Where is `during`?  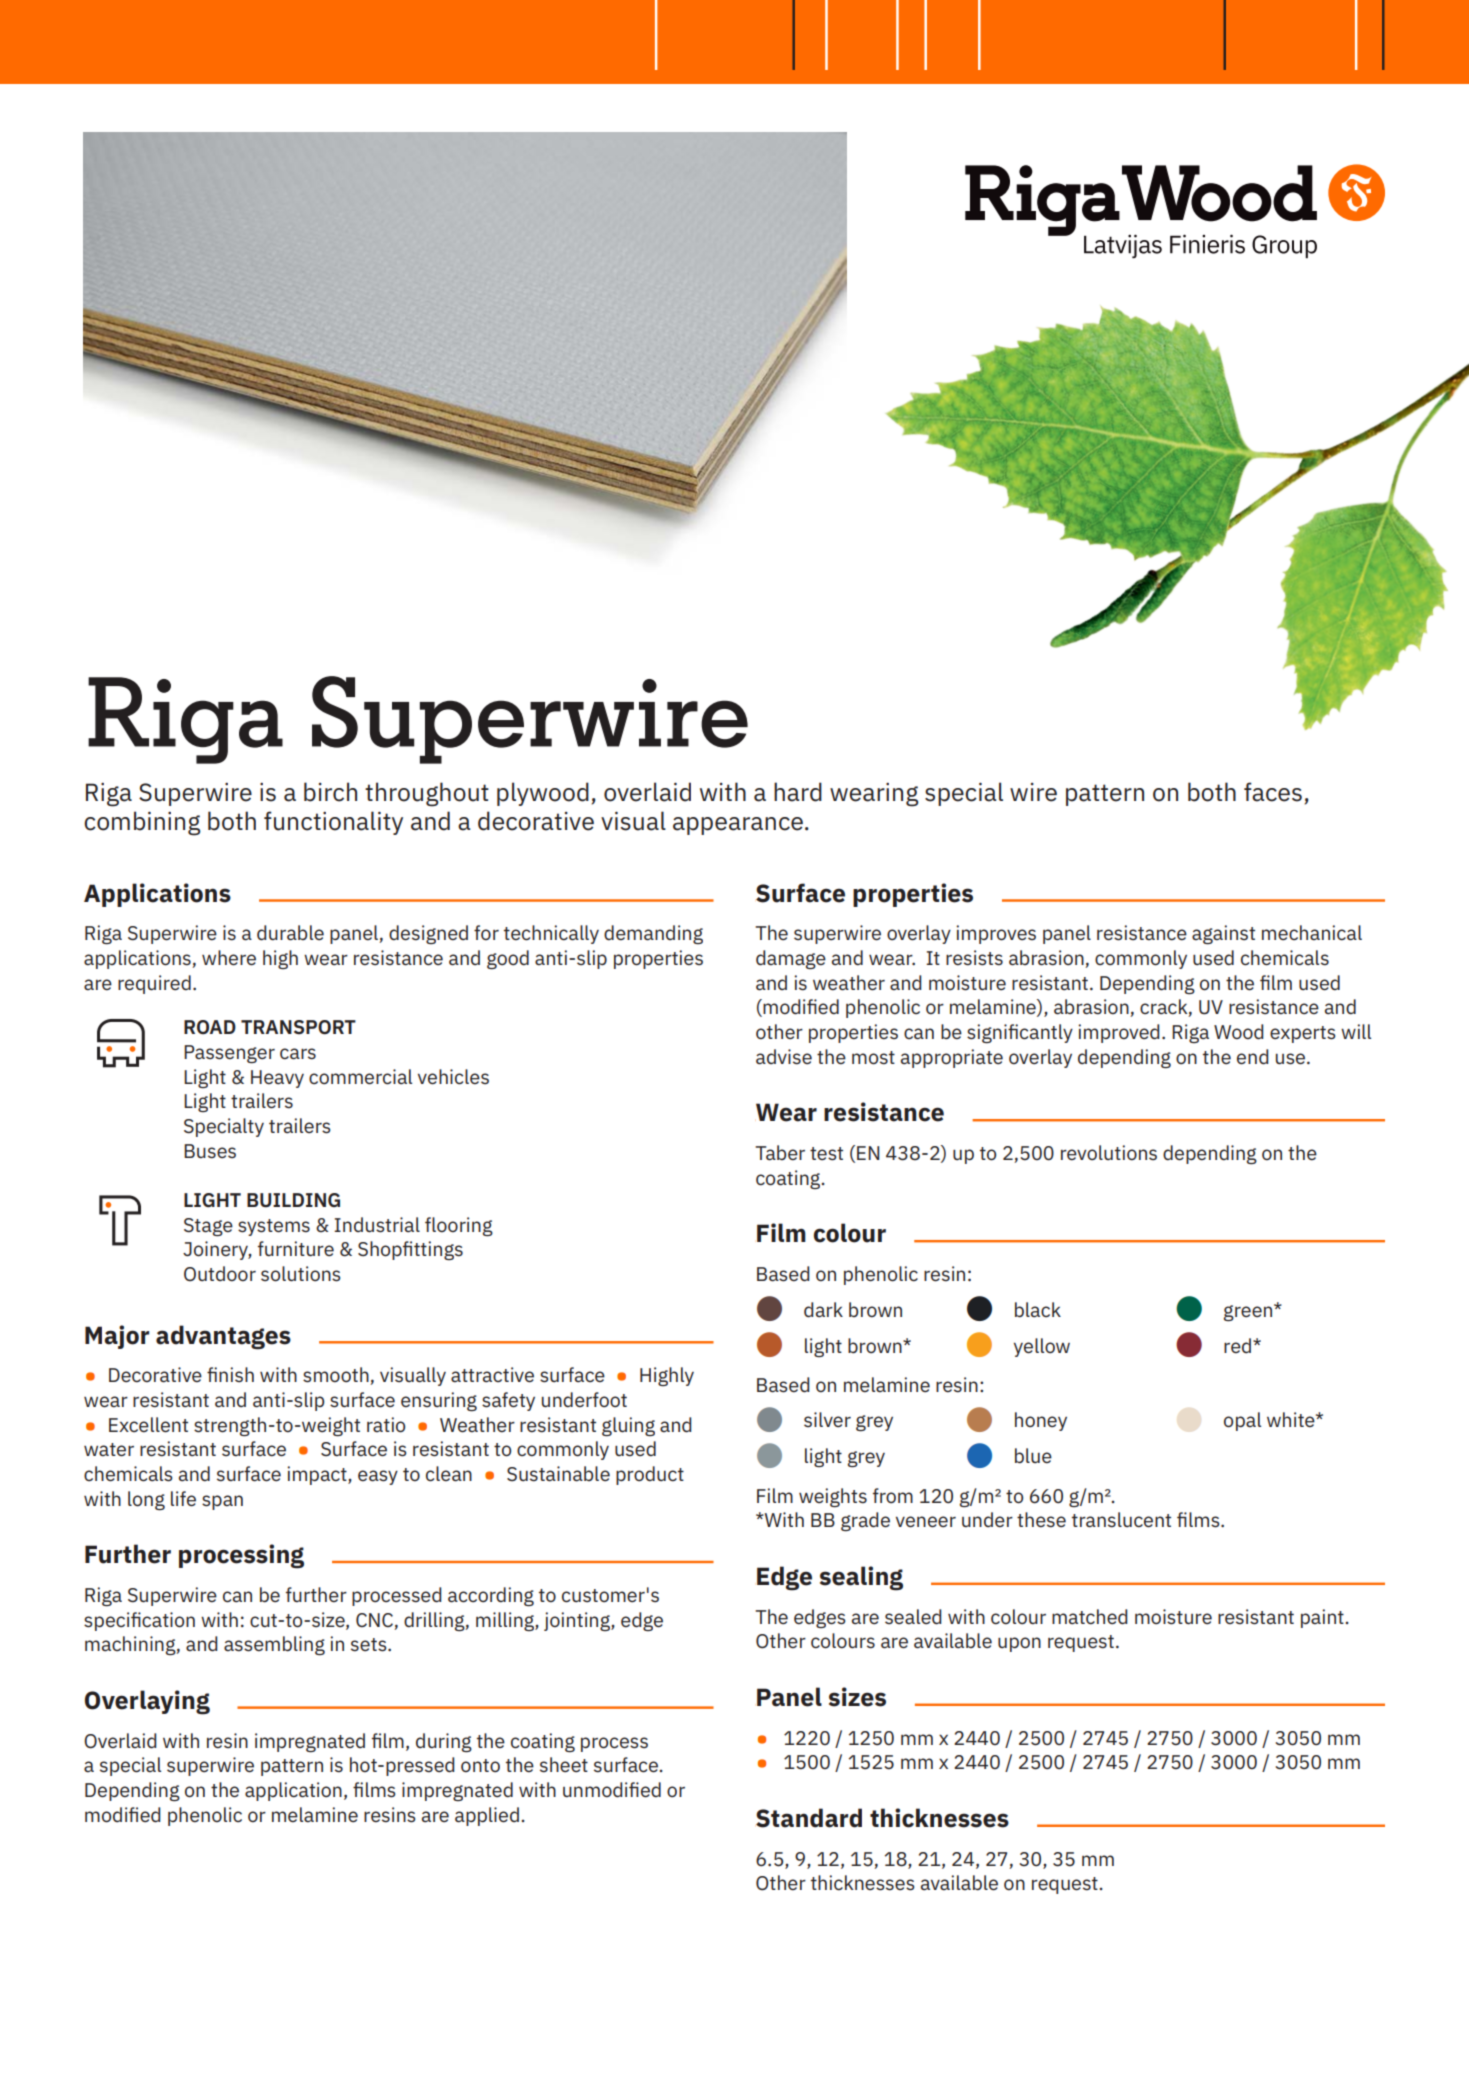 during is located at coordinates (444, 1742).
